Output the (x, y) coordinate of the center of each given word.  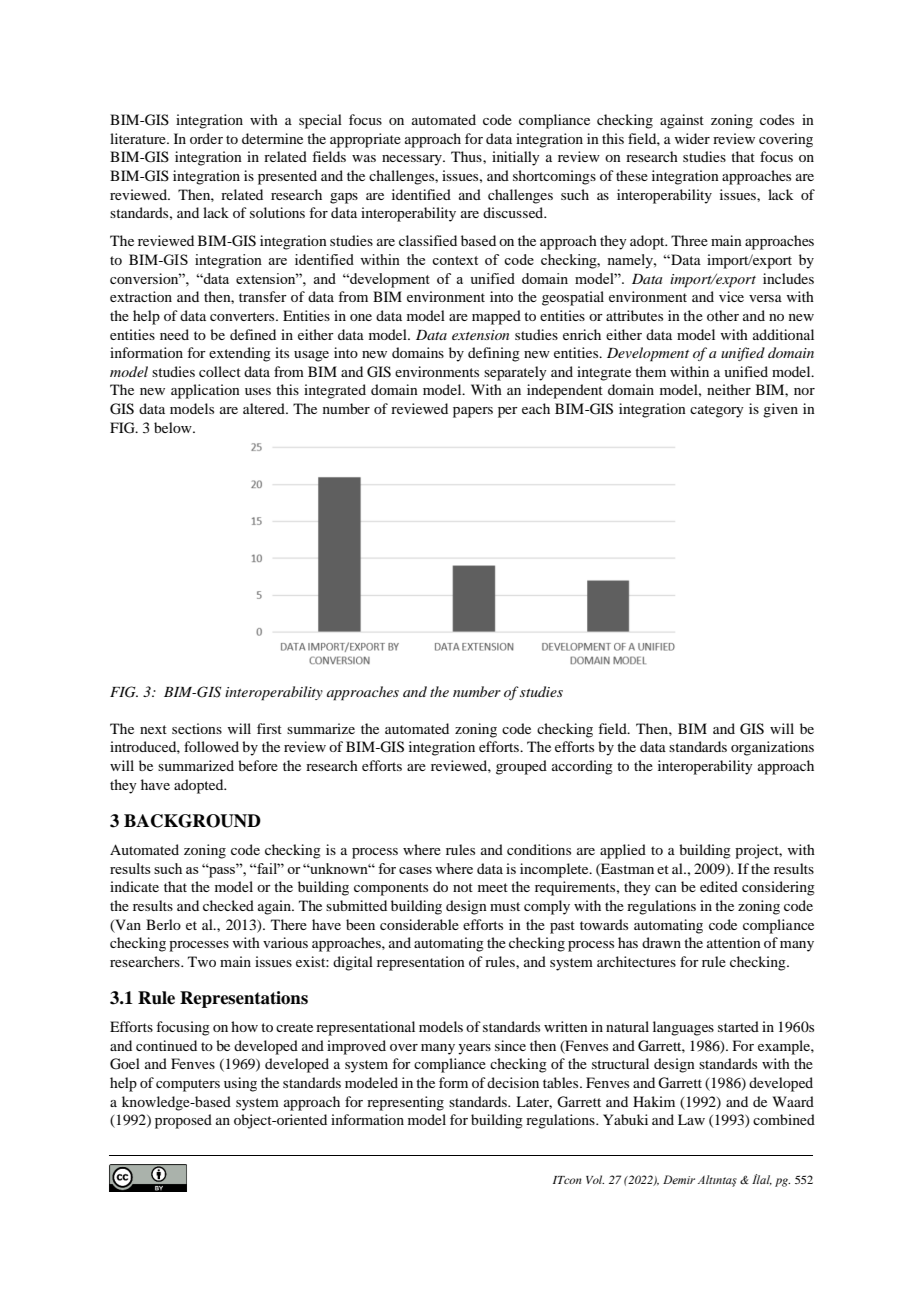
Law (691, 1119)
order (206, 138)
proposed (183, 1121)
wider (692, 138)
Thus (467, 156)
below (174, 427)
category (717, 411)
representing (405, 1103)
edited (719, 886)
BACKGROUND (192, 821)
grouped (521, 767)
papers (473, 412)
